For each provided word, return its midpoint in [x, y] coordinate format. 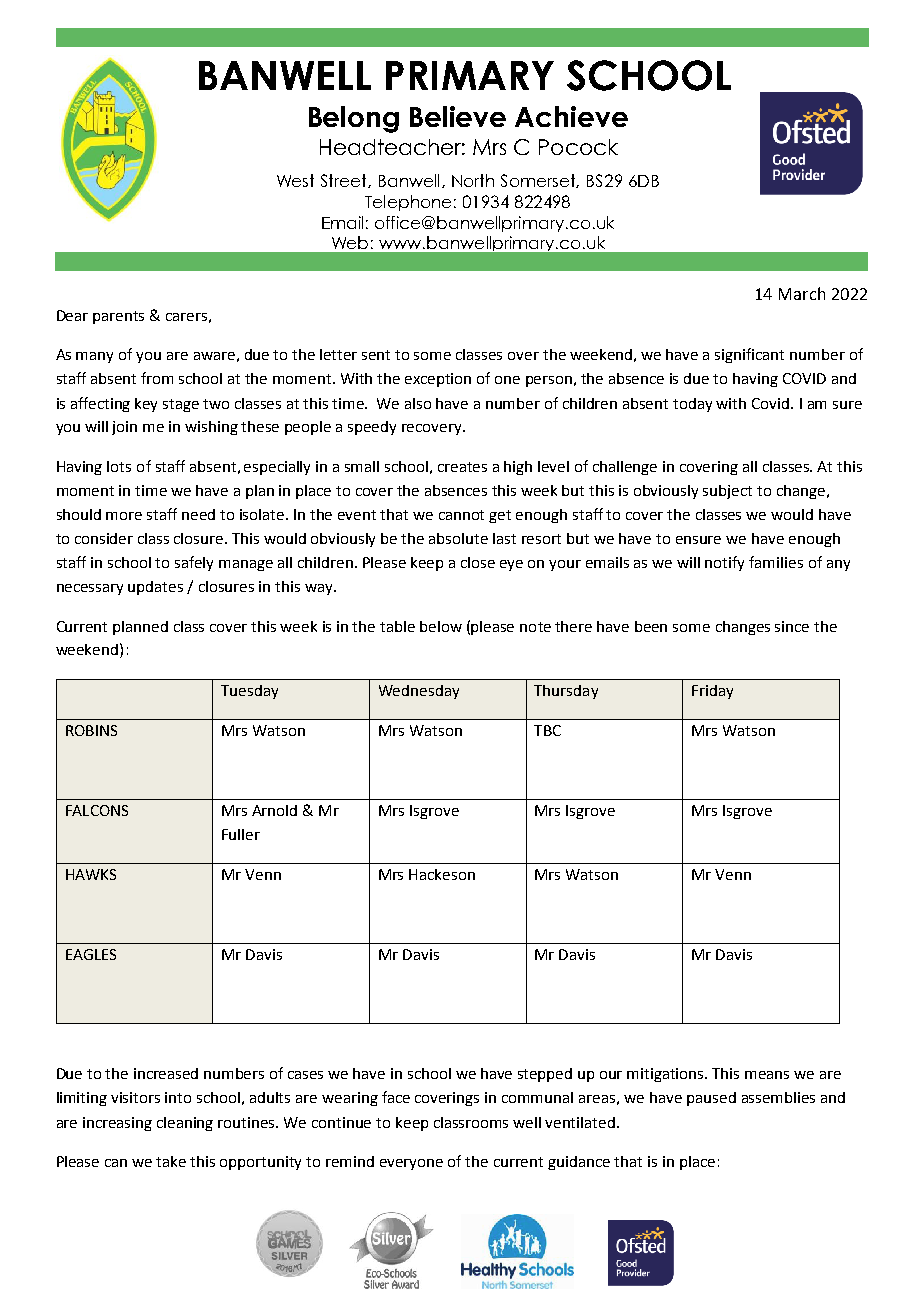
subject [727, 492]
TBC [547, 730]
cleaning [185, 1124]
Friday [712, 692]
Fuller [241, 834]
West [295, 180]
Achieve [571, 116]
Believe [458, 116]
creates [462, 467]
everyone [411, 1164]
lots [119, 466]
